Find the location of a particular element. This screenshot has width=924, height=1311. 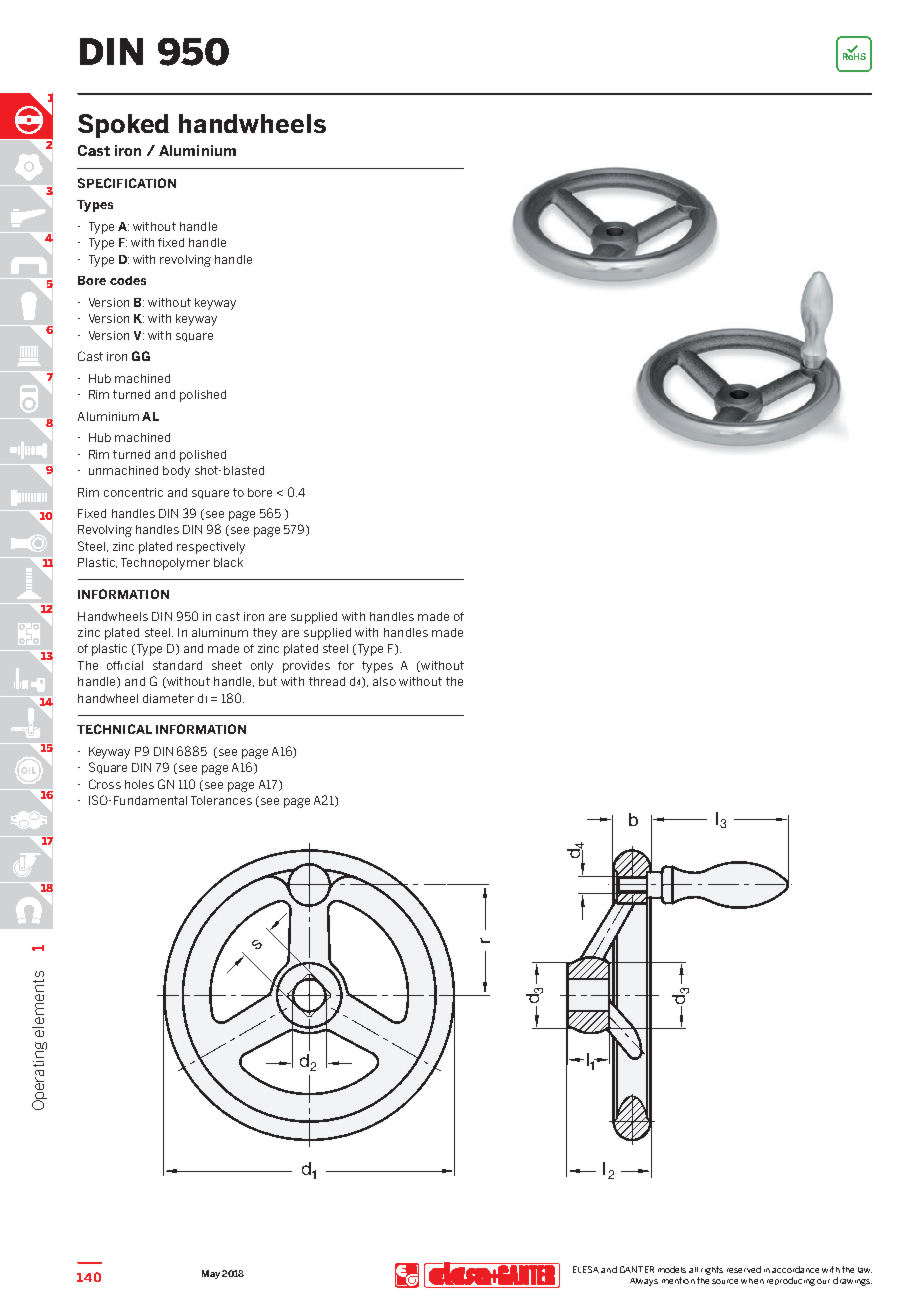

May is located at coordinates (211, 1274).
